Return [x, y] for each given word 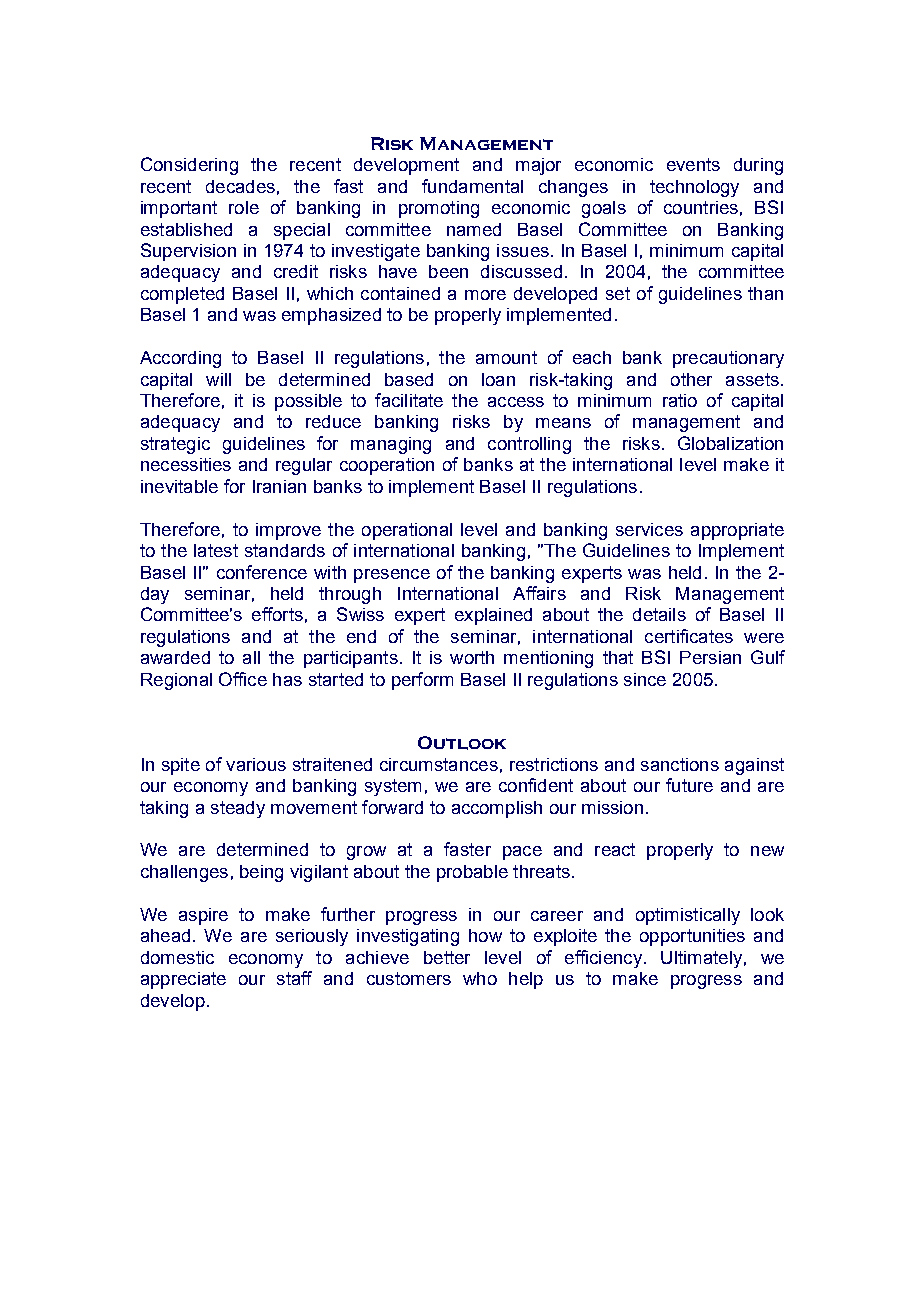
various [256, 764]
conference [262, 572]
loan [498, 379]
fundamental [472, 186]
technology [694, 188]
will [218, 379]
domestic [177, 957]
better [447, 957]
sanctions [680, 764]
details [659, 614]
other [691, 379]
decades [240, 186]
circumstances [439, 764]
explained [493, 616]
